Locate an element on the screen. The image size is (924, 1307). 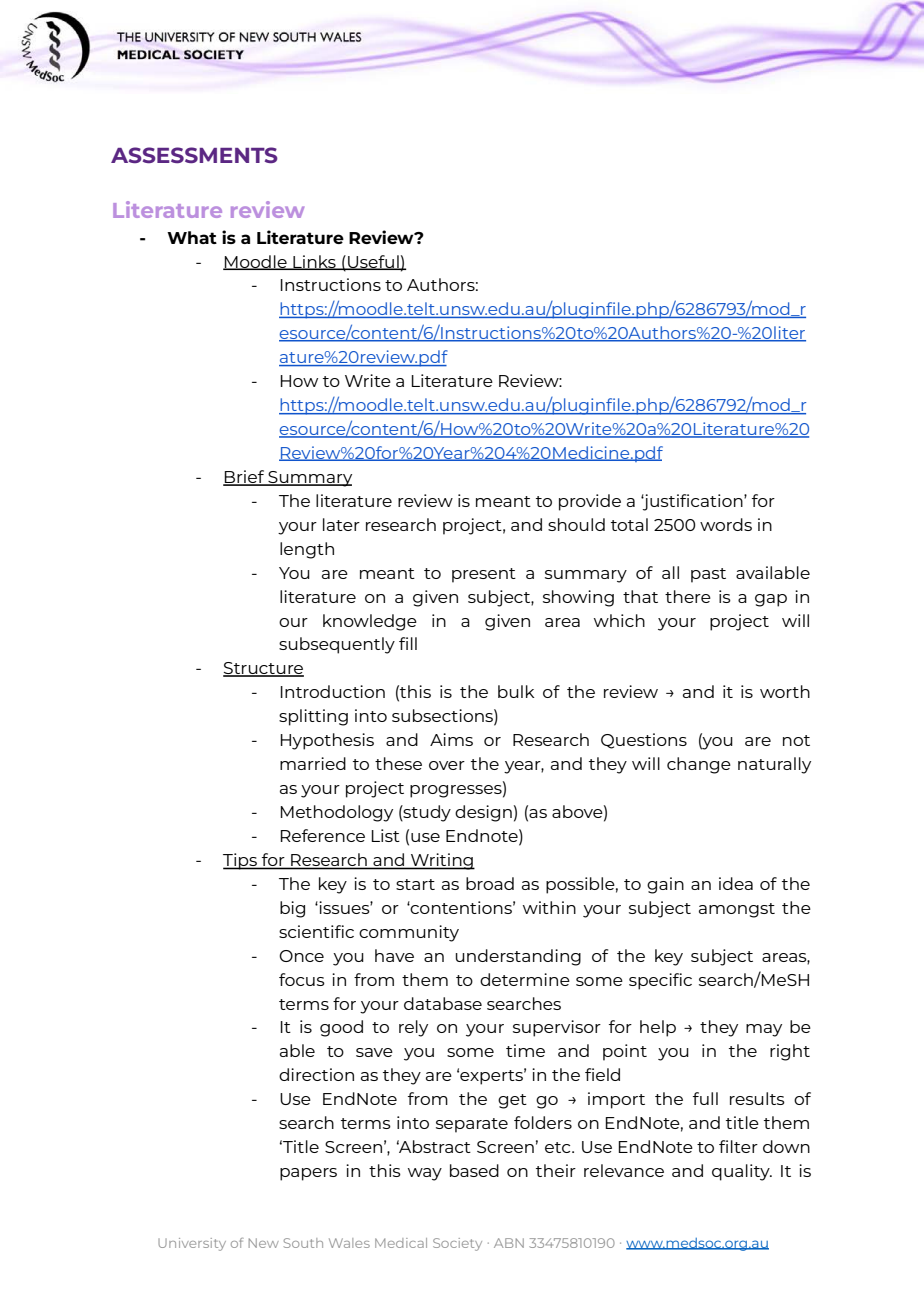
ASSESSMENTS is located at coordinates (194, 155).
